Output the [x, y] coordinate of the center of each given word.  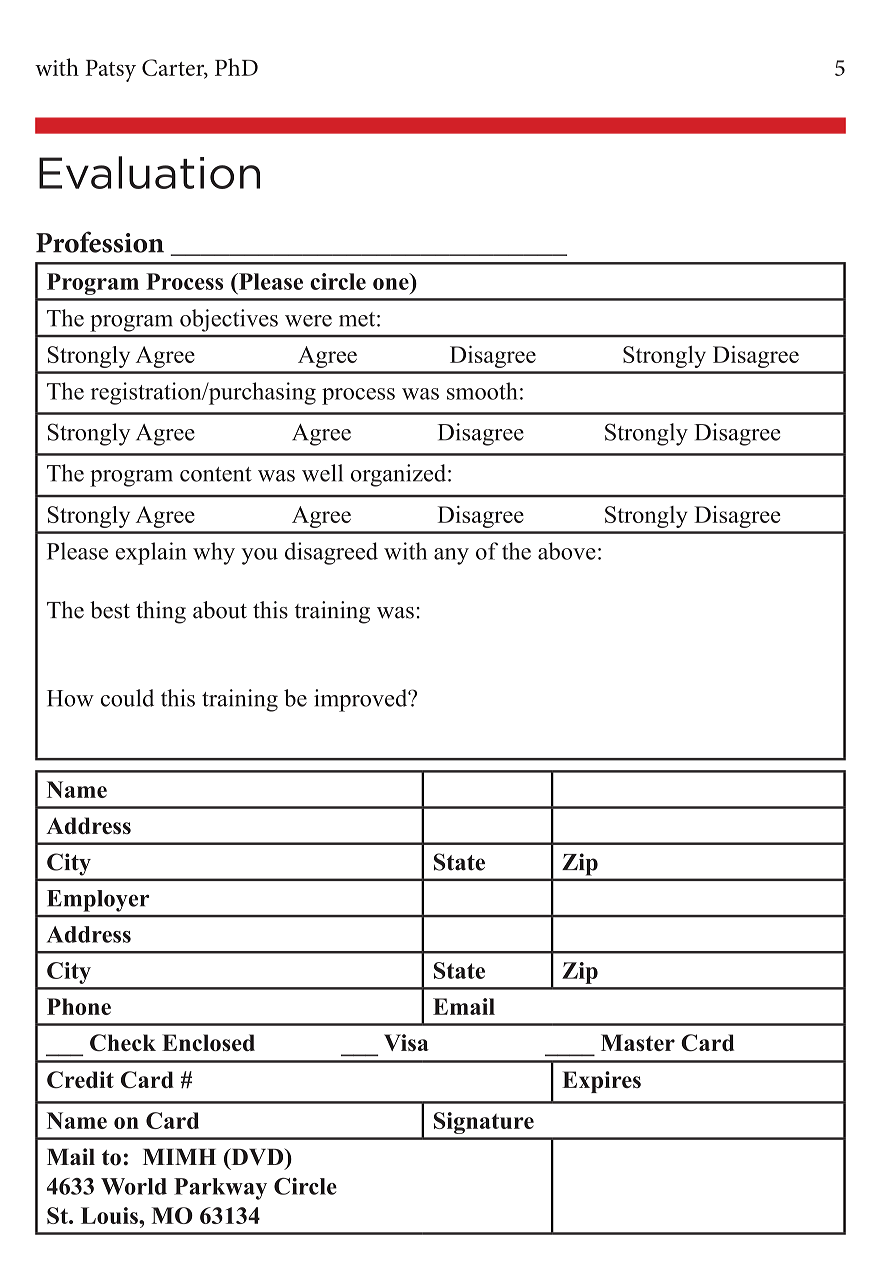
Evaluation [149, 172]
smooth [482, 391]
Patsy [110, 71]
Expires [601, 1082]
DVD [257, 1156]
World [134, 1186]
